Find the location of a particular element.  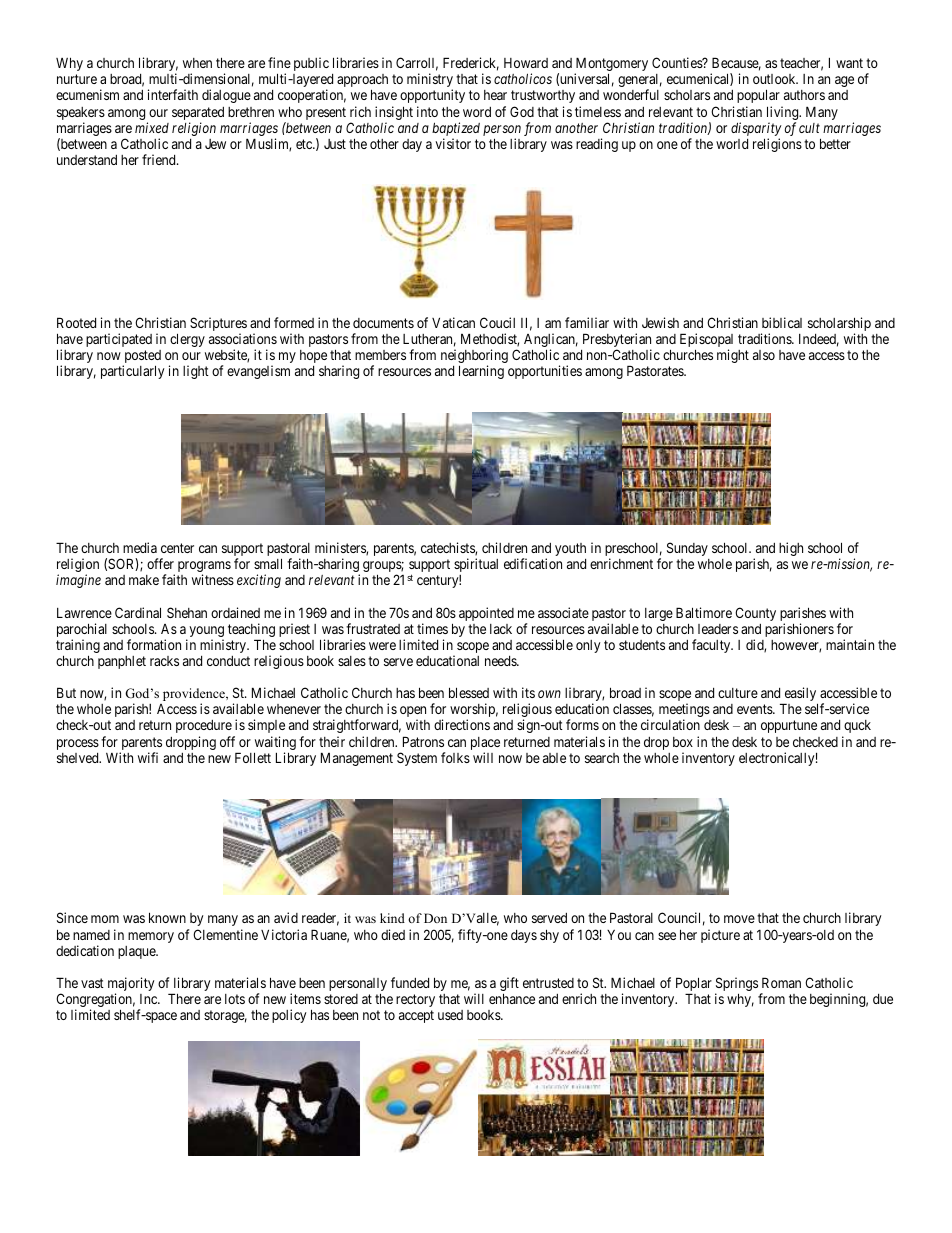

hear is located at coordinates (495, 95).
